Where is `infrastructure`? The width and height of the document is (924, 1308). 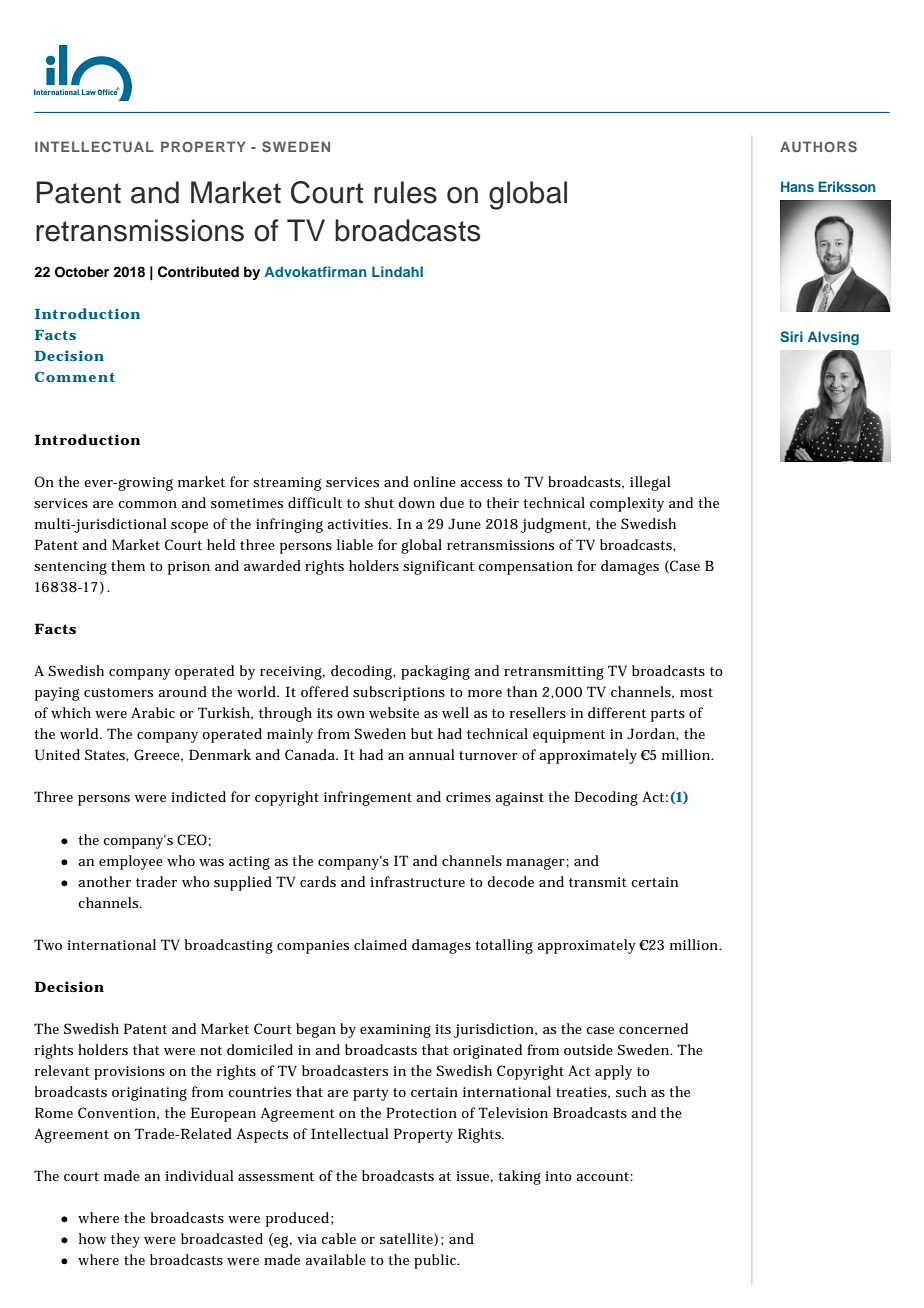
infrastructure is located at coordinates (417, 881).
